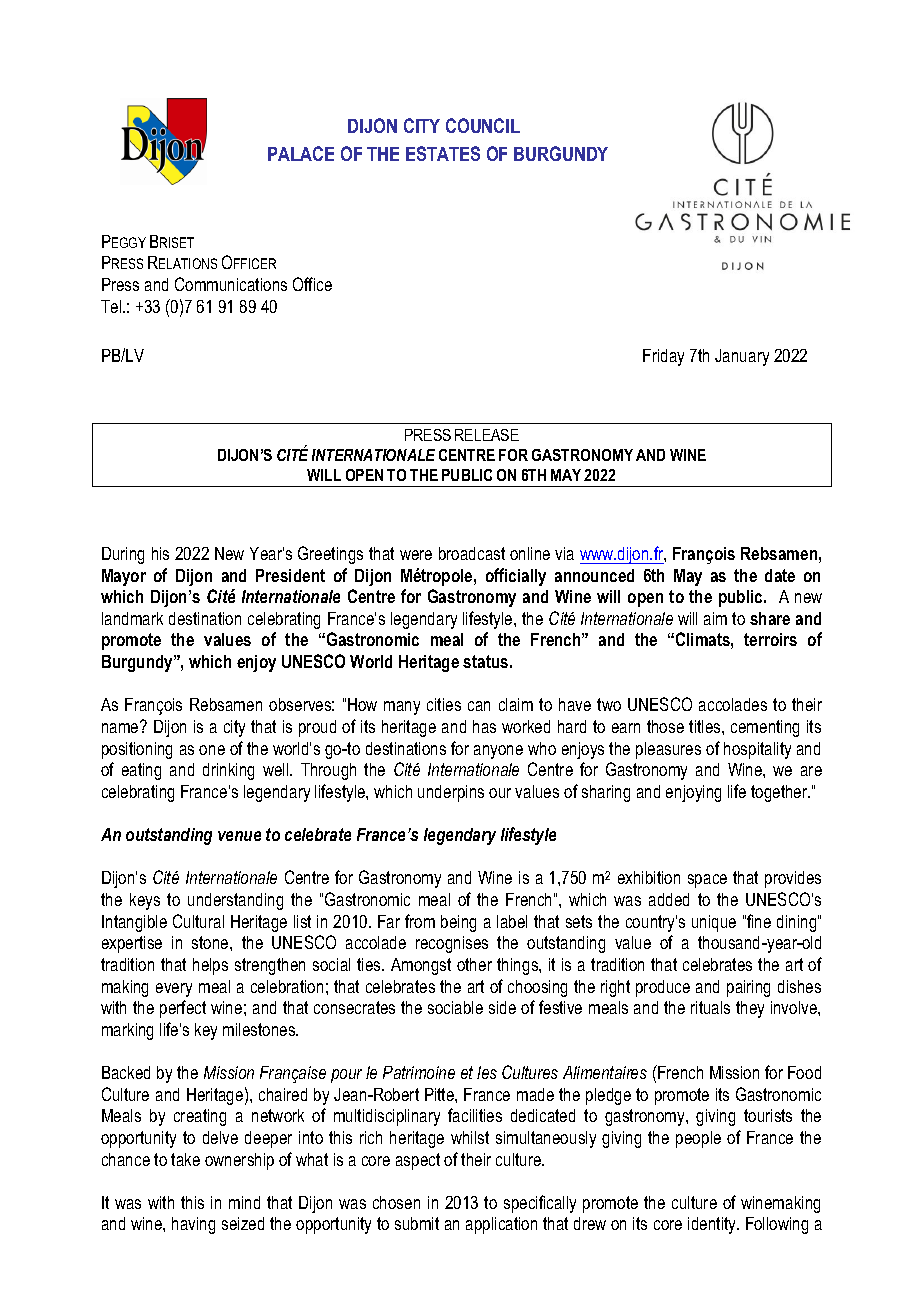 The width and height of the document is (924, 1308). What do you see at coordinates (713, 1225) in the document?
I see `identity` at bounding box center [713, 1225].
